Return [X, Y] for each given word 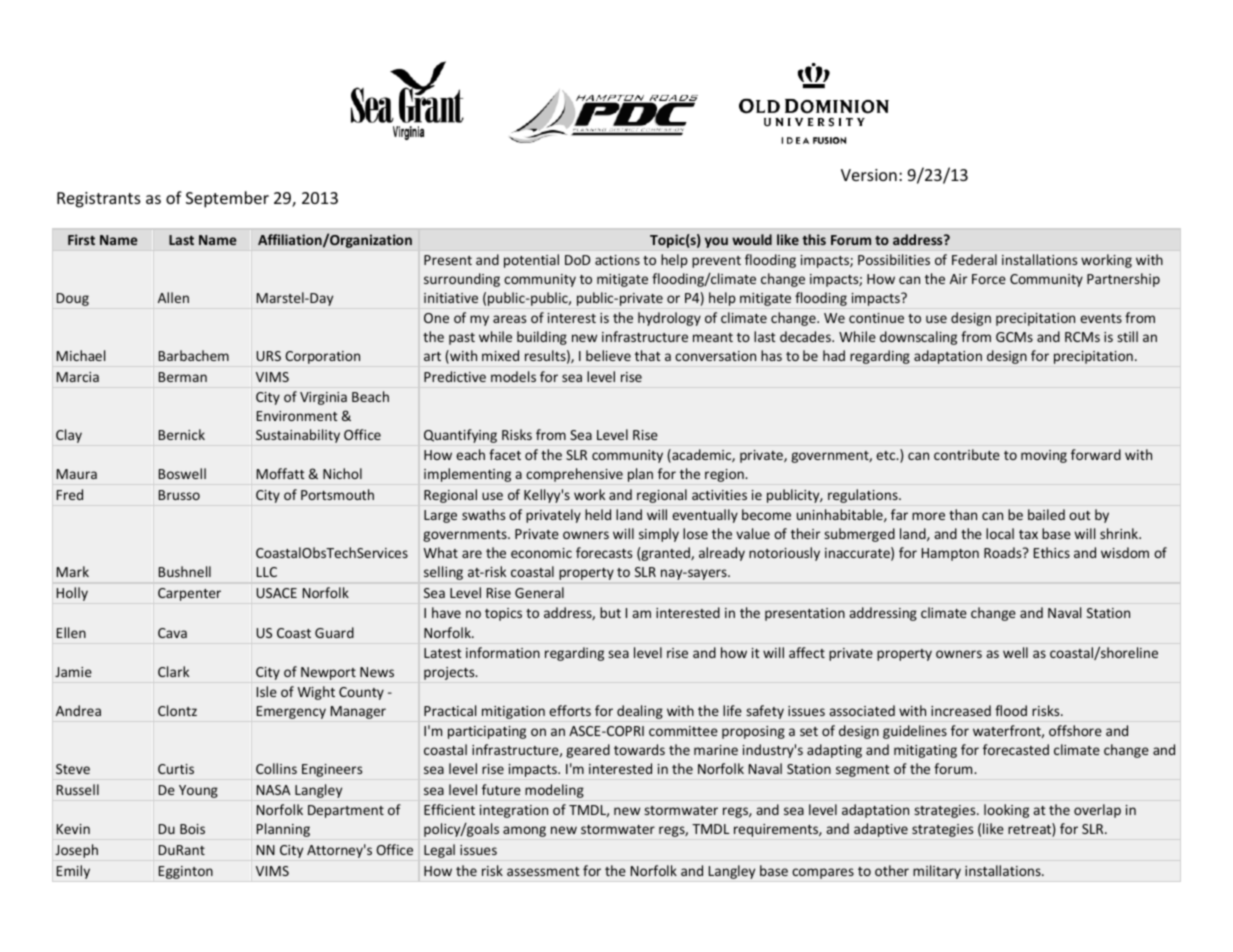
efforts [570, 710]
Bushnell [185, 571]
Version [869, 175]
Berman [183, 377]
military [937, 872]
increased [961, 710]
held [598, 514]
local [1000, 533]
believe [608, 355]
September [227, 199]
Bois [192, 829]
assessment [543, 871]
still [1127, 336]
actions [617, 260]
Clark [173, 671]
